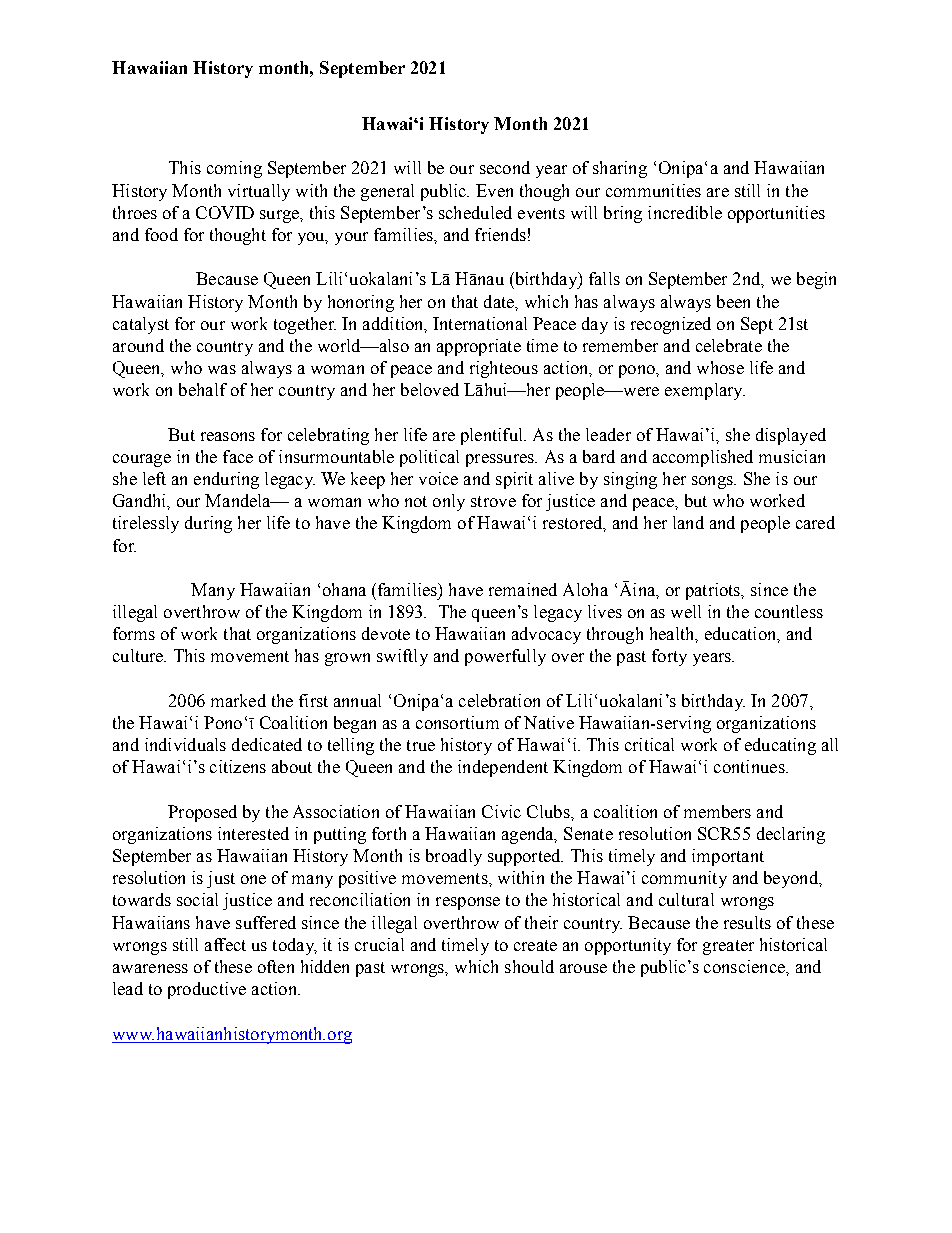 The width and height of the screenshot is (952, 1233). I want to click on righteous, so click(504, 369).
